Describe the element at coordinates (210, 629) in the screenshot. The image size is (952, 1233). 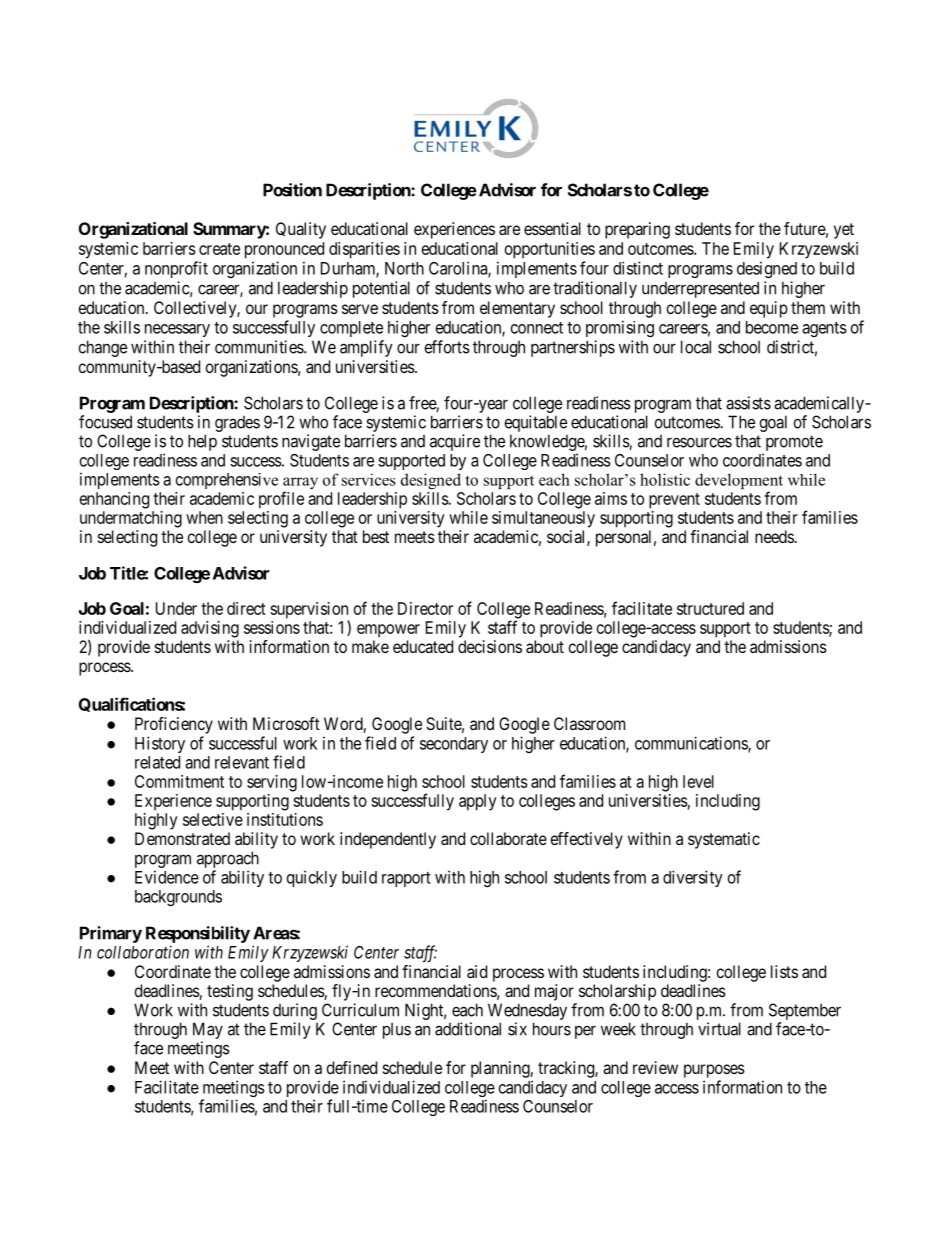
I see `advising` at that location.
